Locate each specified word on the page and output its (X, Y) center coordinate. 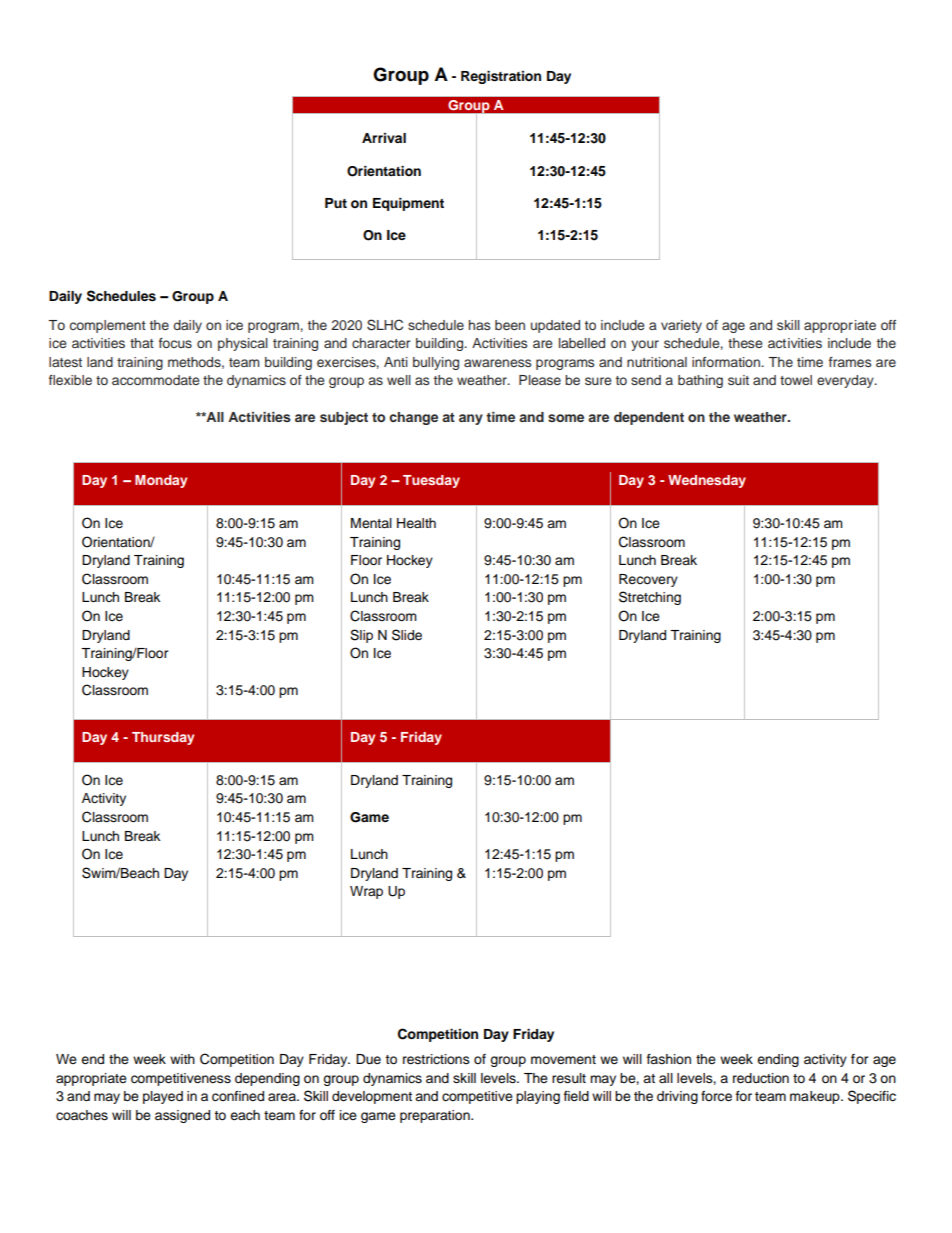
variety (681, 326)
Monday (161, 481)
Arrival (384, 138)
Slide (407, 635)
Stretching (650, 598)
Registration (501, 77)
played (163, 1097)
